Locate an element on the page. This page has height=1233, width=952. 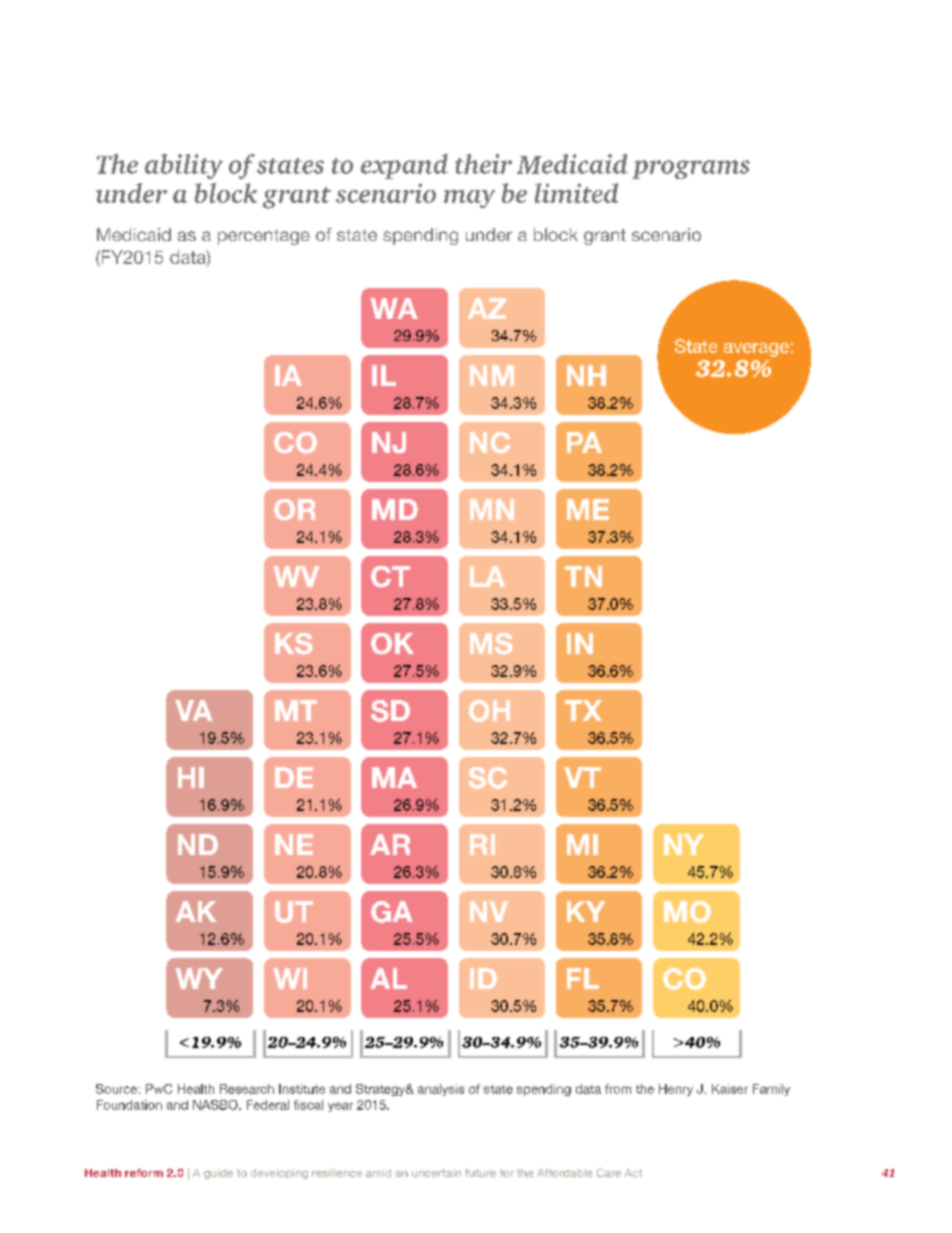
Research is located at coordinates (247, 1089).
